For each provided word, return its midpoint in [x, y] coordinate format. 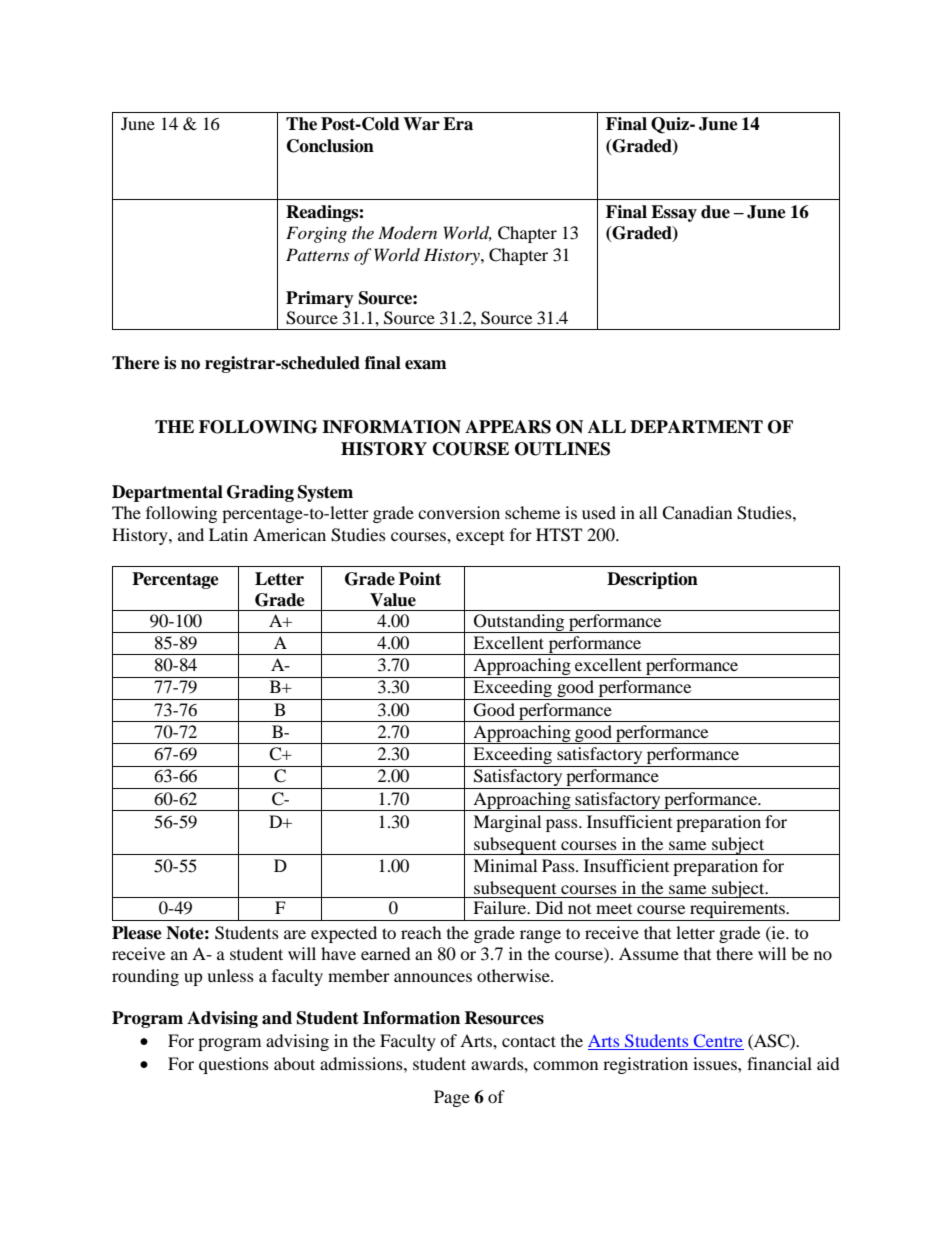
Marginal [507, 823]
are [295, 934]
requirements [738, 911]
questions [234, 1065]
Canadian [697, 513]
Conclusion [330, 146]
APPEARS [508, 427]
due [715, 212]
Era [458, 124]
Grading [260, 493]
